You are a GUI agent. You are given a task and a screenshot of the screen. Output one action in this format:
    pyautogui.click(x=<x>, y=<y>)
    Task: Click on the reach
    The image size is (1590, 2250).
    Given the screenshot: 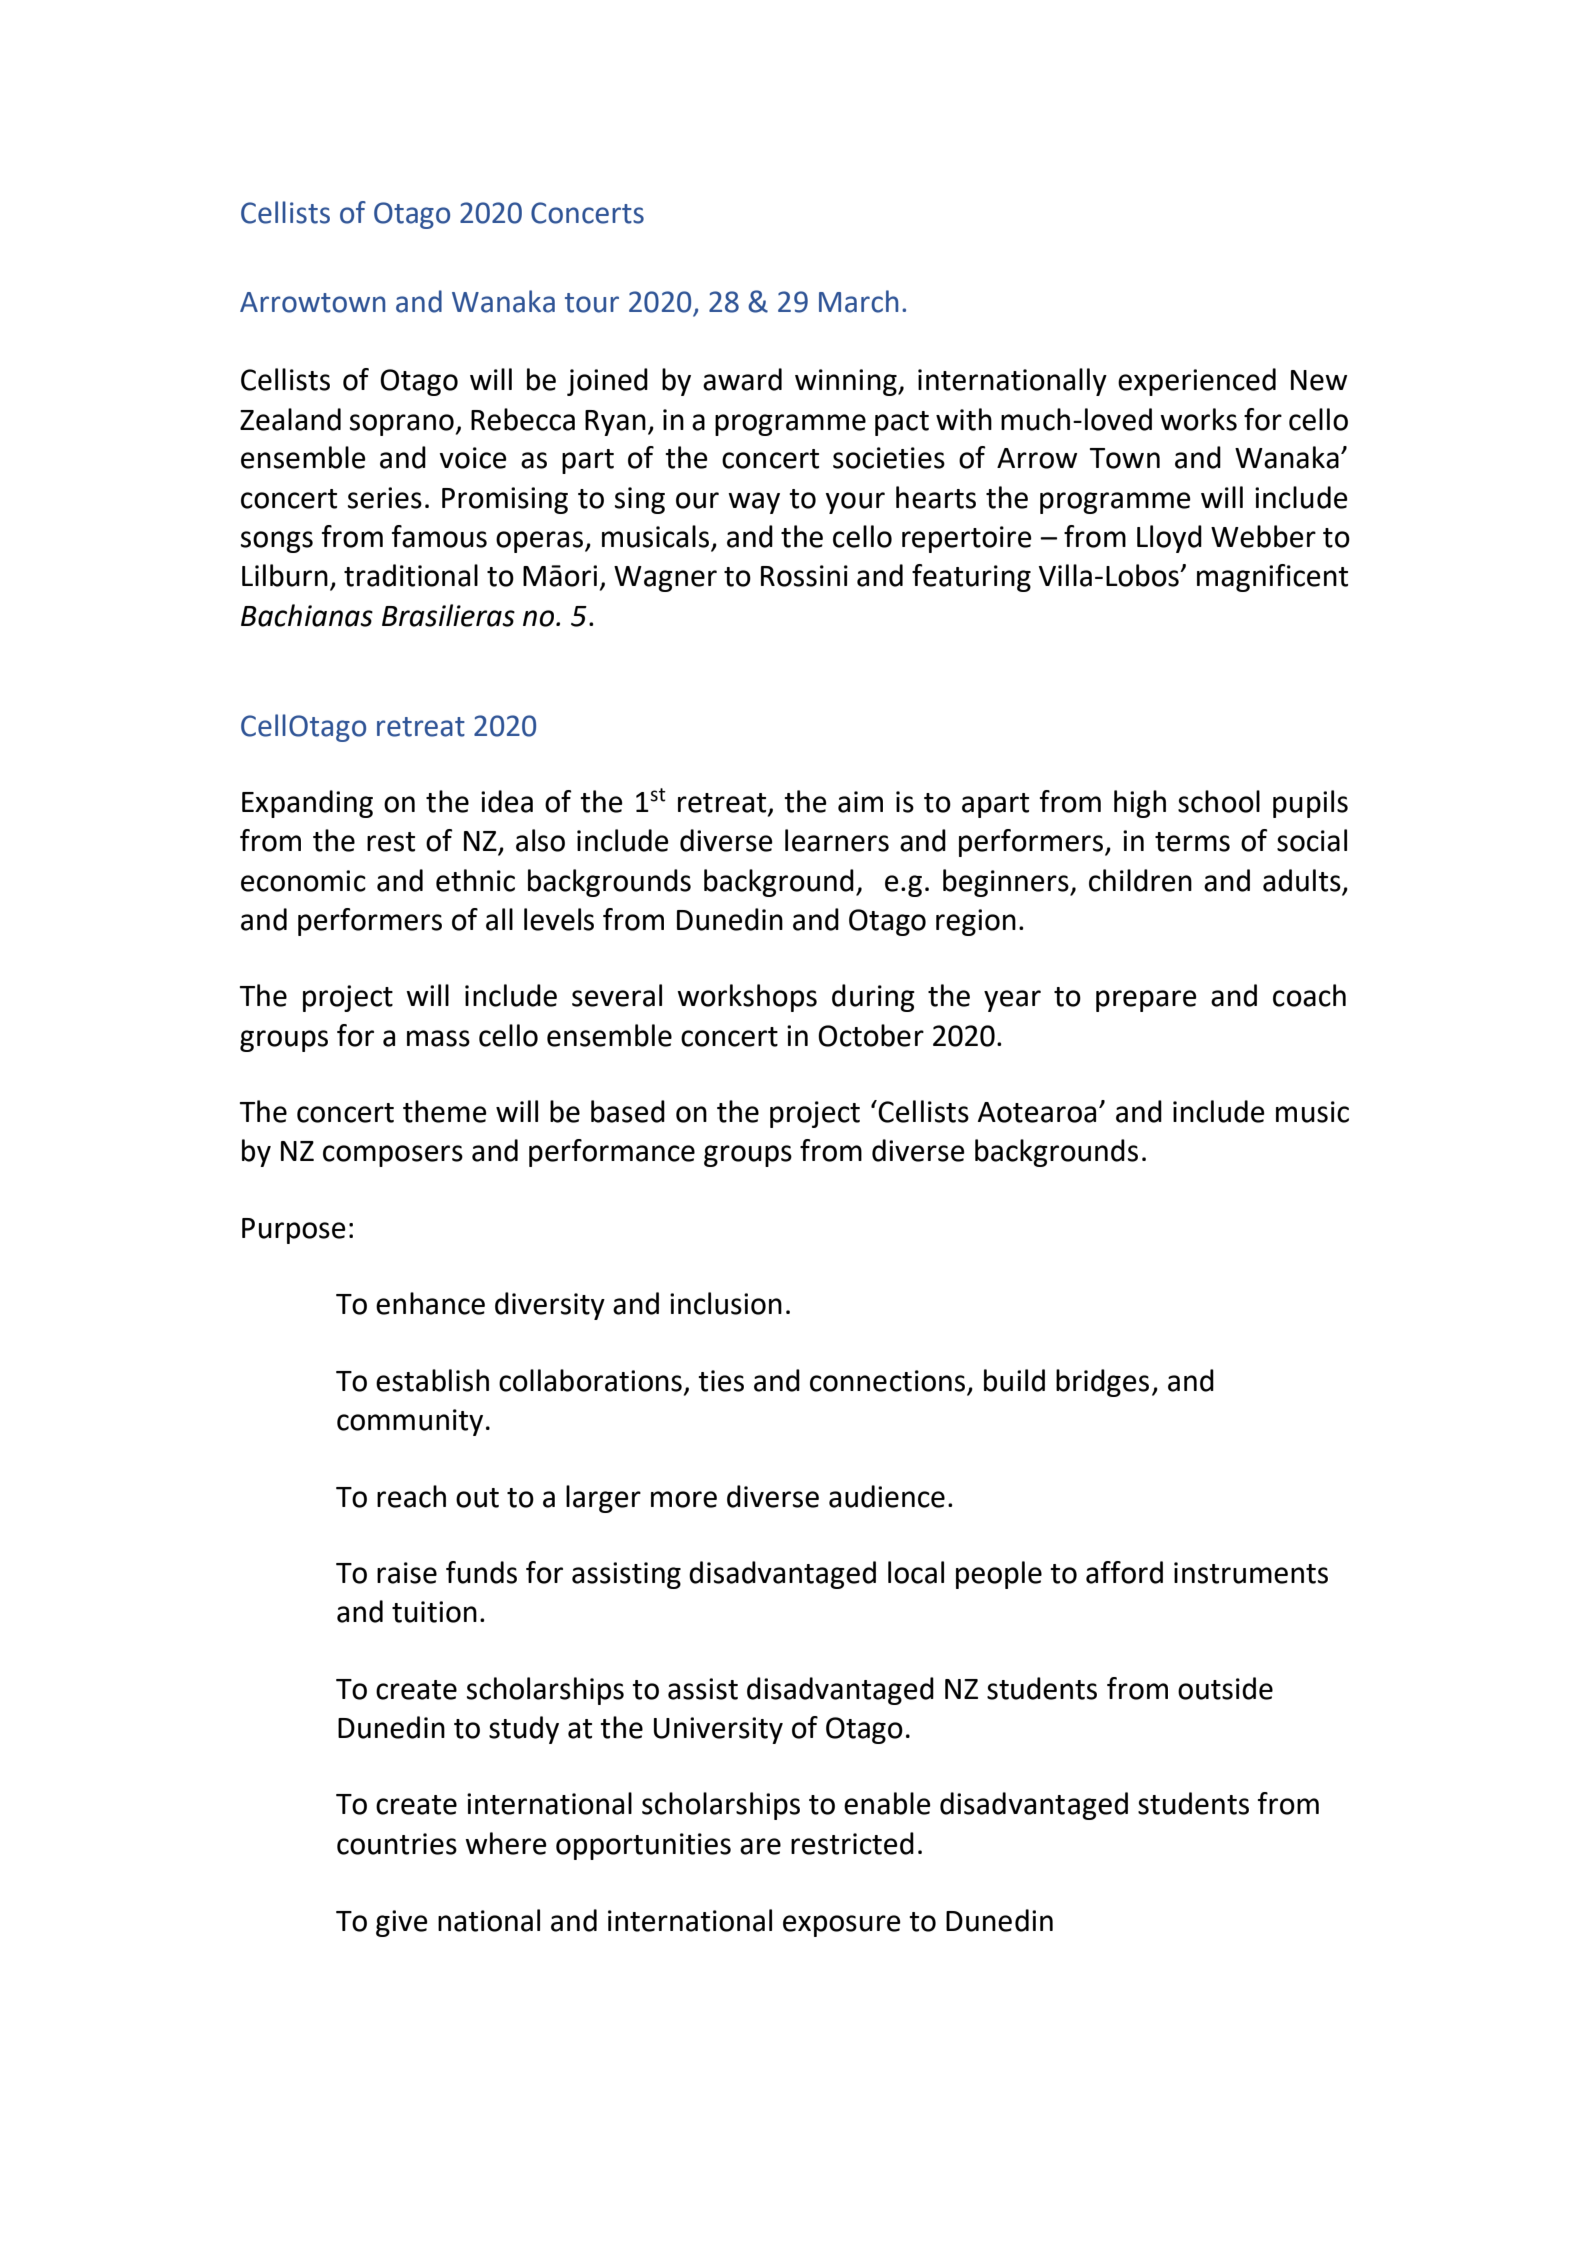 What is the action you would take?
    pyautogui.click(x=411, y=1496)
